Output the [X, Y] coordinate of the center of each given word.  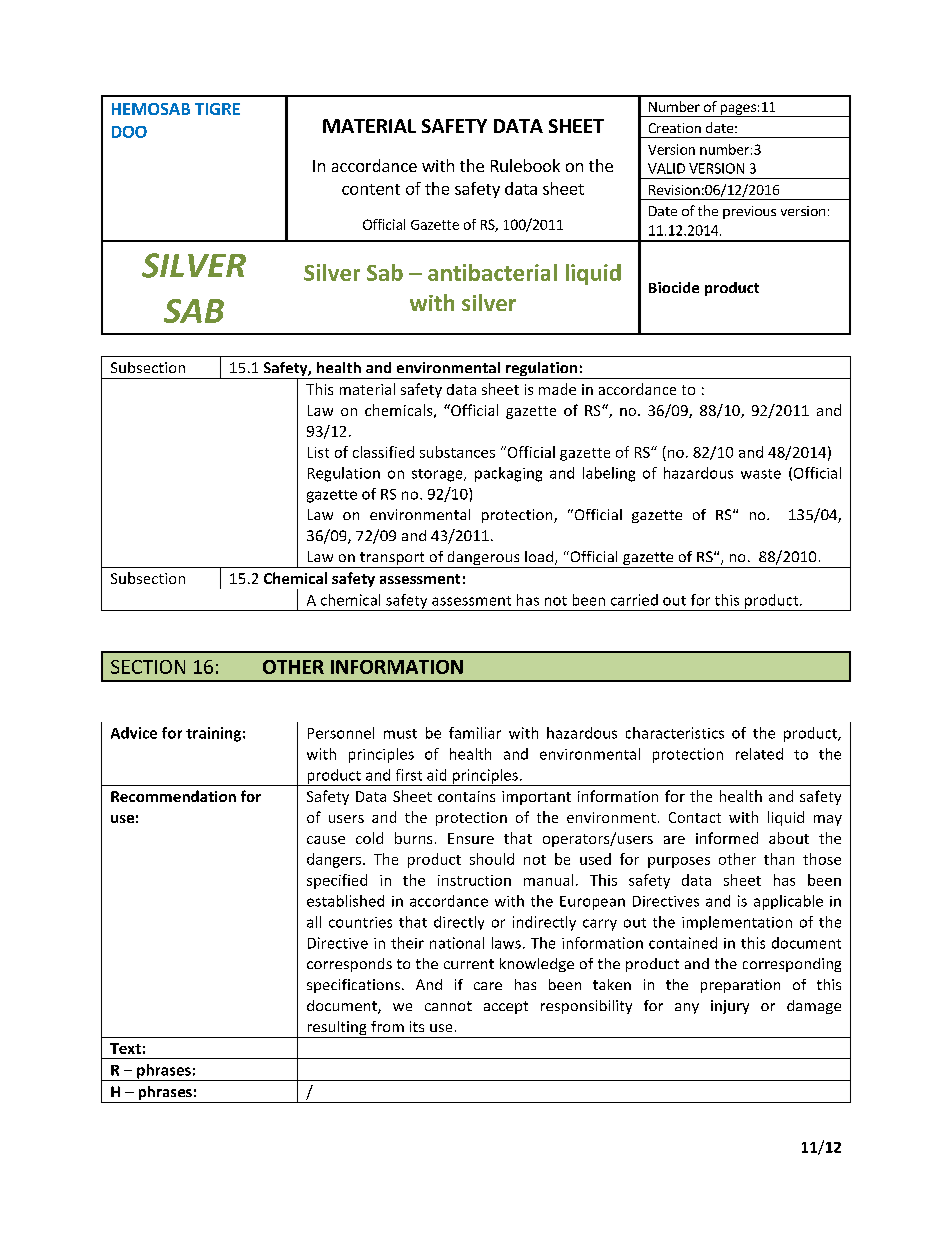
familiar [475, 733]
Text [125, 1048]
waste [761, 474]
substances [457, 452]
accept [506, 1007]
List [318, 452]
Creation [675, 128]
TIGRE [217, 109]
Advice [134, 733]
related [759, 754]
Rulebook [525, 165]
